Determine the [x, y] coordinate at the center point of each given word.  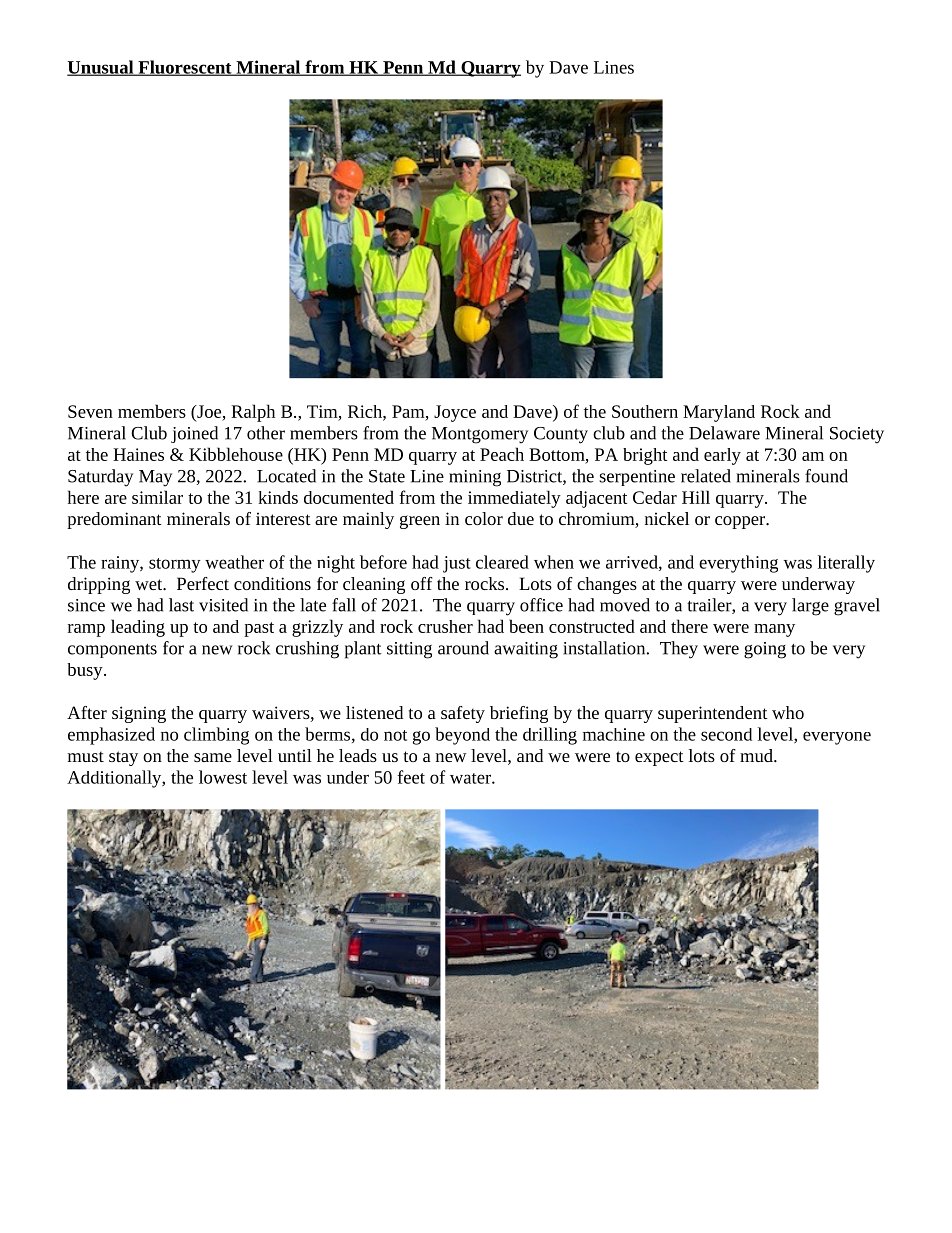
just [457, 564]
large [810, 607]
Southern [645, 411]
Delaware [724, 433]
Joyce [455, 413]
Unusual [101, 68]
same [213, 757]
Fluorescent [185, 68]
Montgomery [480, 435]
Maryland [719, 413]
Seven [90, 411]
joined [194, 434]
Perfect [203, 583]
